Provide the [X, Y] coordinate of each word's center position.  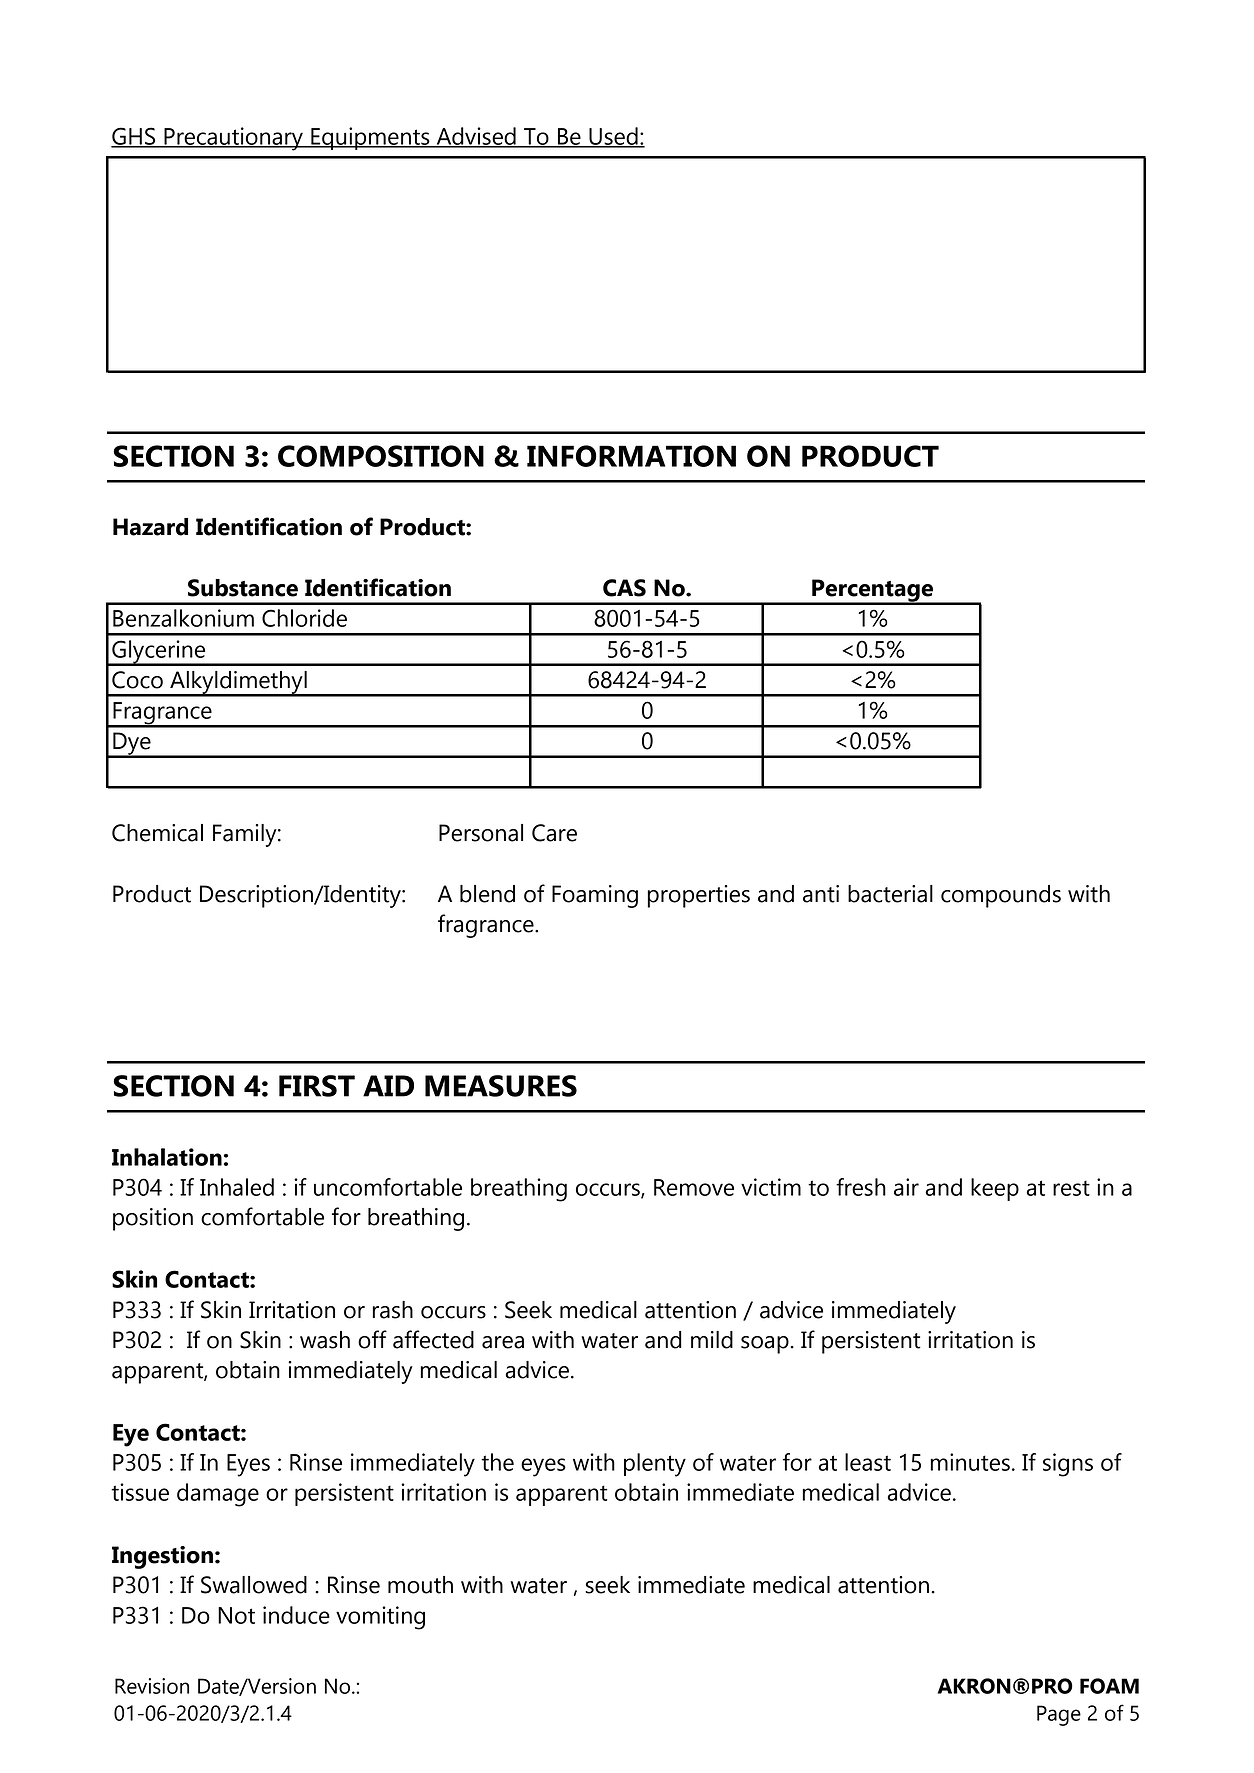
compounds [1001, 896]
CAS [624, 588]
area [503, 1342]
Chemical [157, 833]
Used [613, 137]
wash [325, 1340]
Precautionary [233, 139]
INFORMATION [631, 456]
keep [995, 1189]
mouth [420, 1585]
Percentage [873, 591]
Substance [243, 588]
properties [699, 896]
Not [236, 1615]
